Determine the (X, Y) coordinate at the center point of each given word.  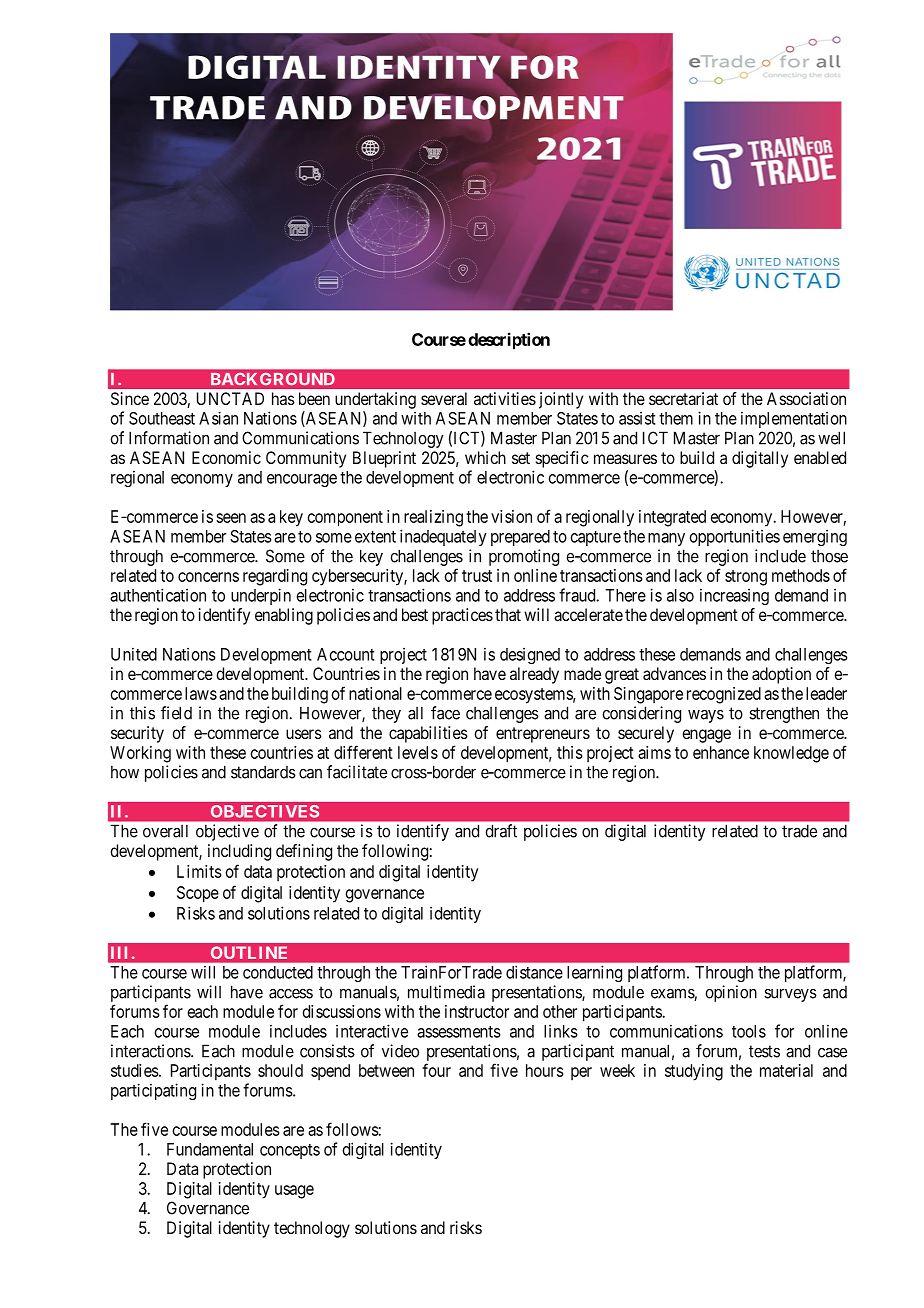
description (509, 341)
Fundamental (210, 1149)
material (786, 1070)
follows (352, 1129)
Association (806, 398)
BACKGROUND (272, 379)
